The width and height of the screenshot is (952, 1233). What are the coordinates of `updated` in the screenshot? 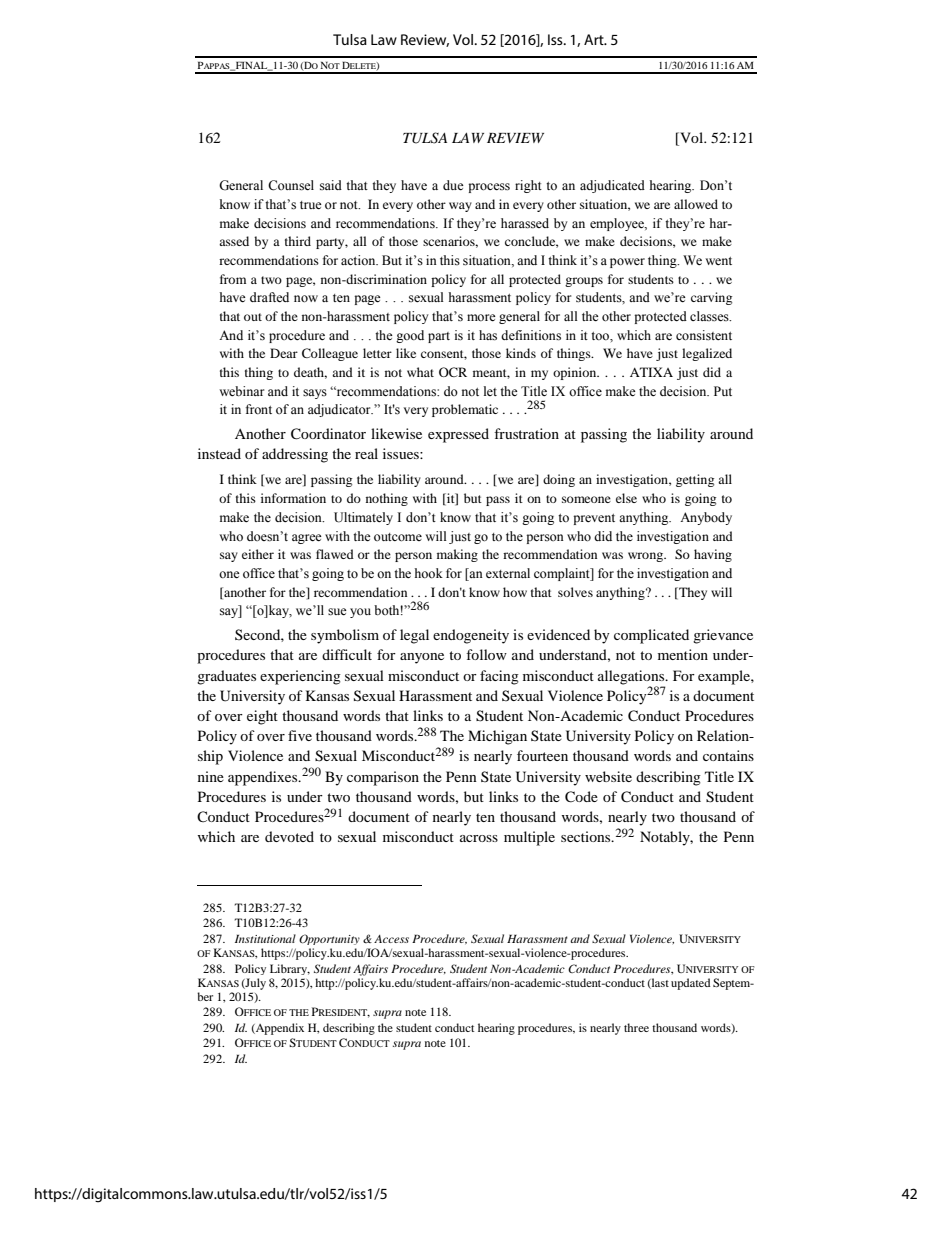 It's located at (691, 984).
